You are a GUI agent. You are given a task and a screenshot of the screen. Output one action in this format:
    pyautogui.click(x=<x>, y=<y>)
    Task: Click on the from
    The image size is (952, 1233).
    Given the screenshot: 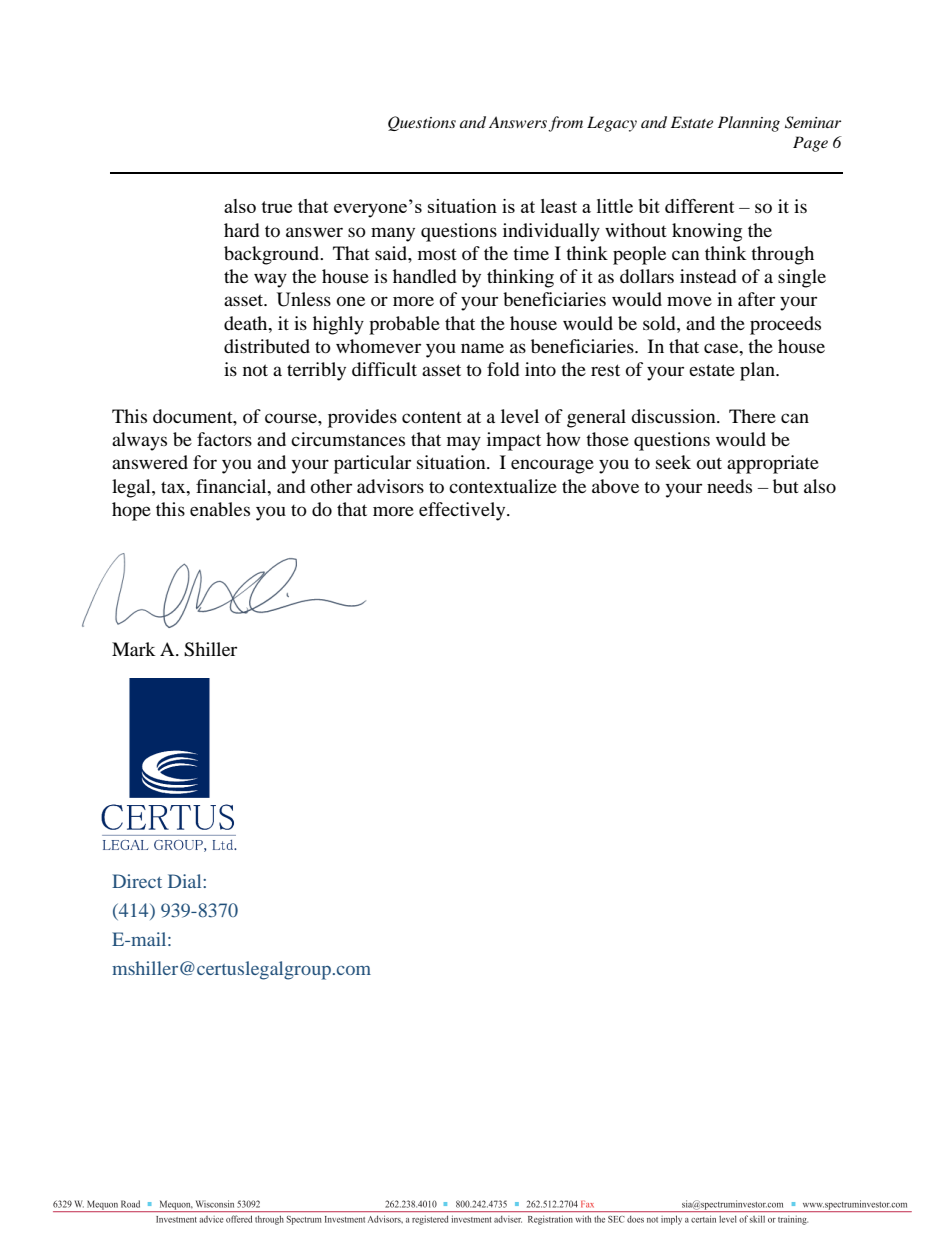 What is the action you would take?
    pyautogui.click(x=565, y=124)
